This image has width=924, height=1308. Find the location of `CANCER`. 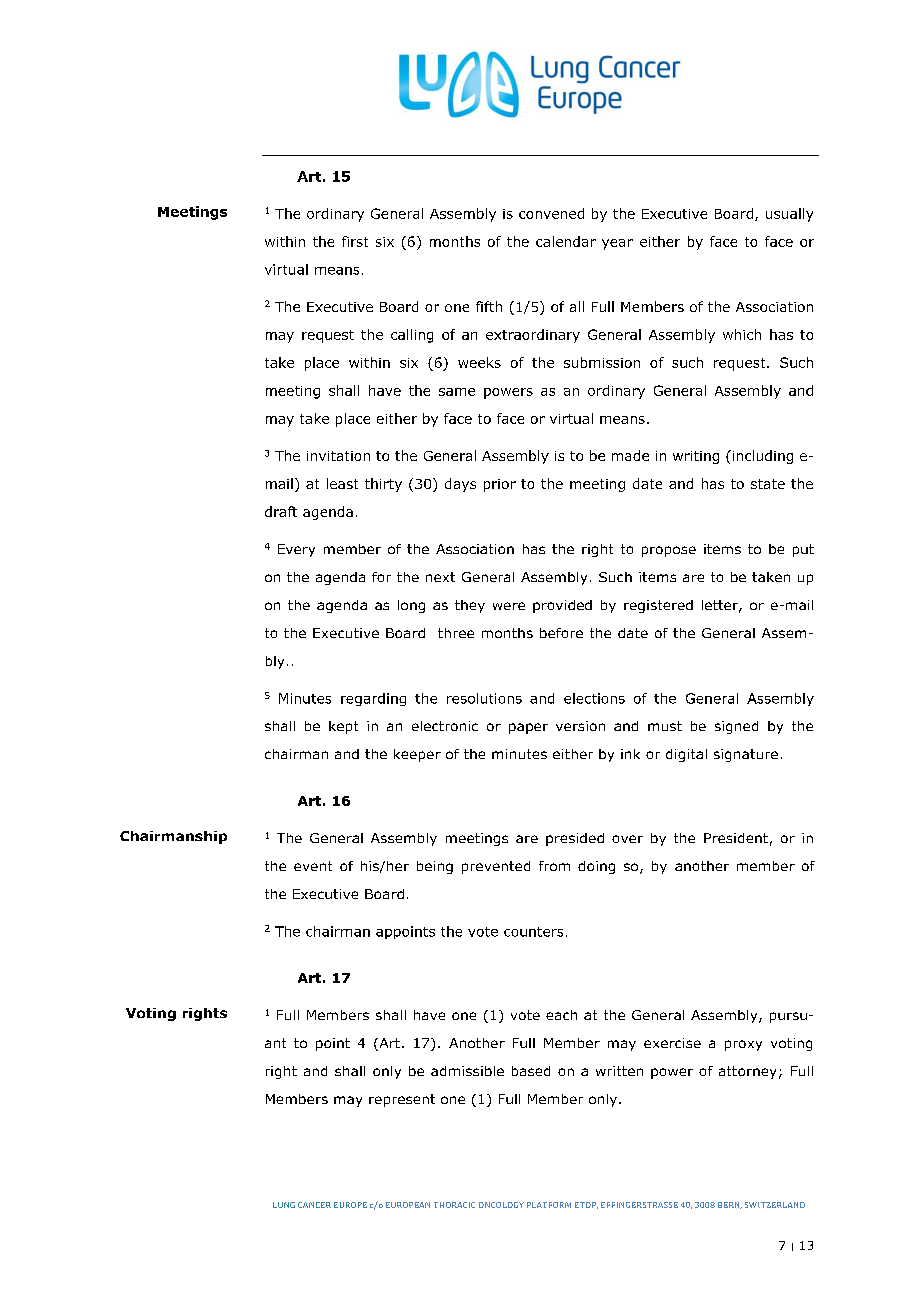

CANCER is located at coordinates (314, 1205).
